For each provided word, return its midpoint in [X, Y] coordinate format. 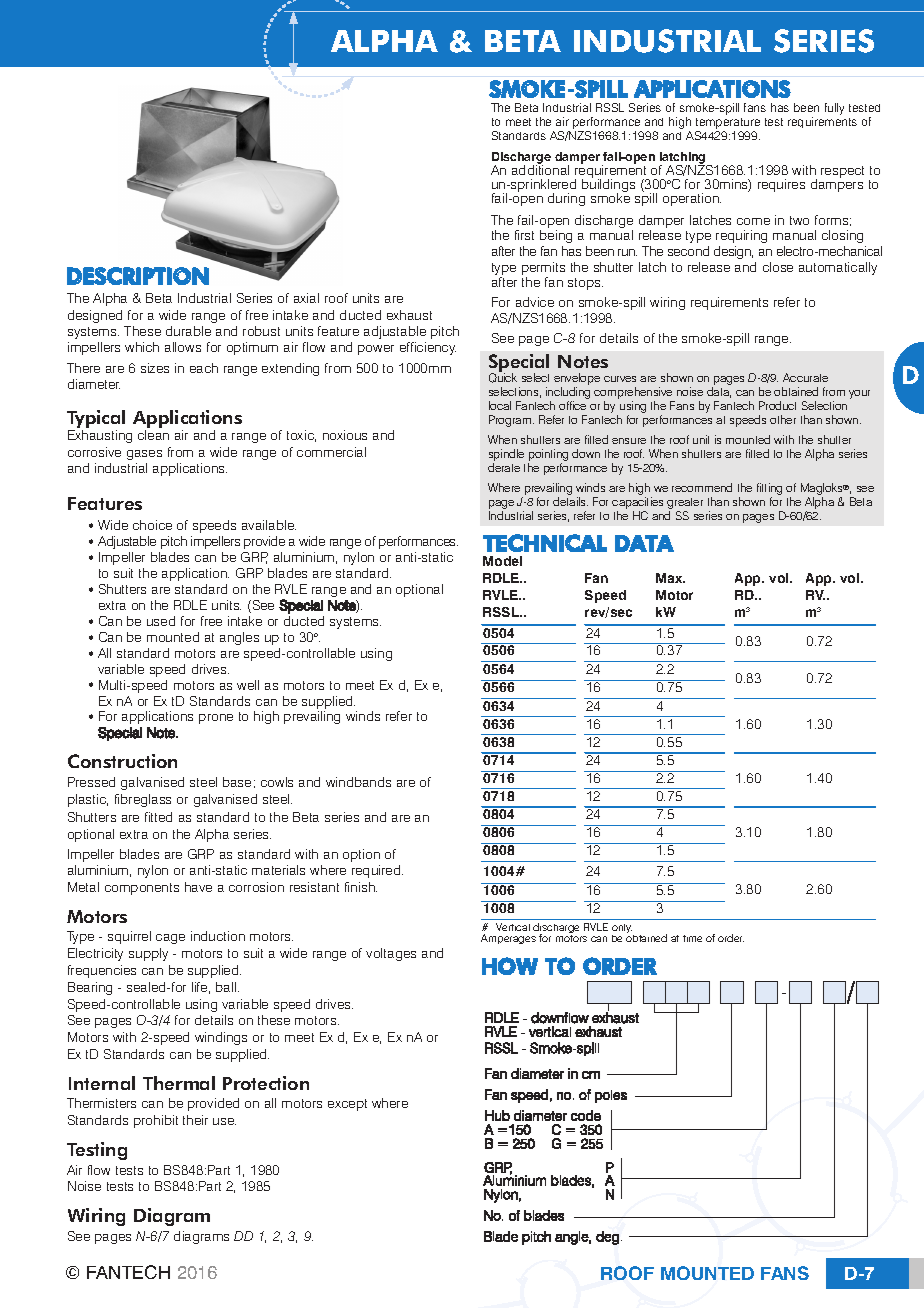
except [347, 1105]
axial [306, 298]
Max [670, 578]
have [198, 887]
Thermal [179, 1083]
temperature [728, 125]
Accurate [805, 377]
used [161, 621]
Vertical [513, 927]
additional [540, 169]
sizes [155, 368]
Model [502, 561]
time [692, 938]
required [377, 871]
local [500, 405]
